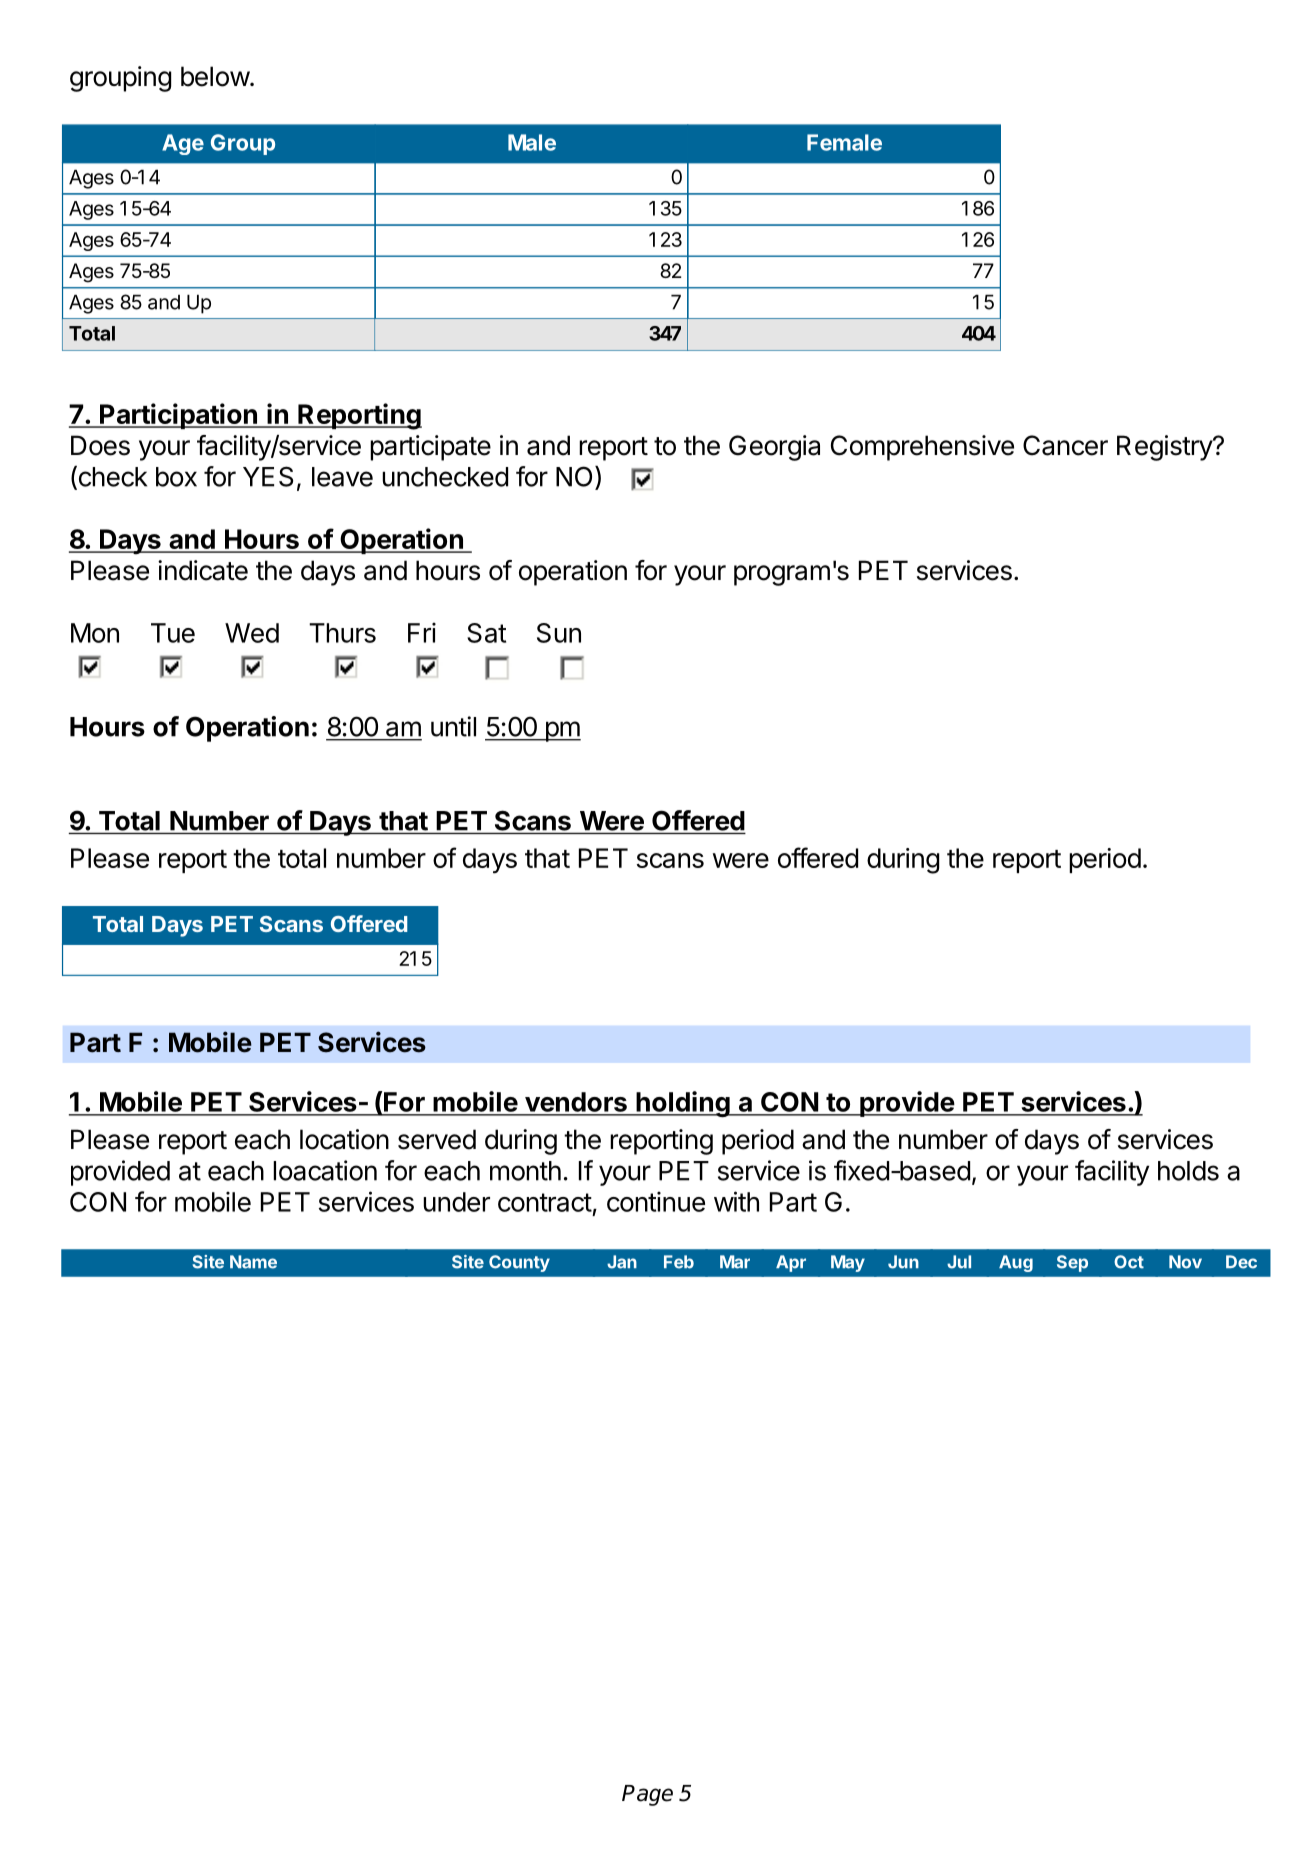 The width and height of the document is (1313, 1857). I want to click on Name, so click(253, 1262).
